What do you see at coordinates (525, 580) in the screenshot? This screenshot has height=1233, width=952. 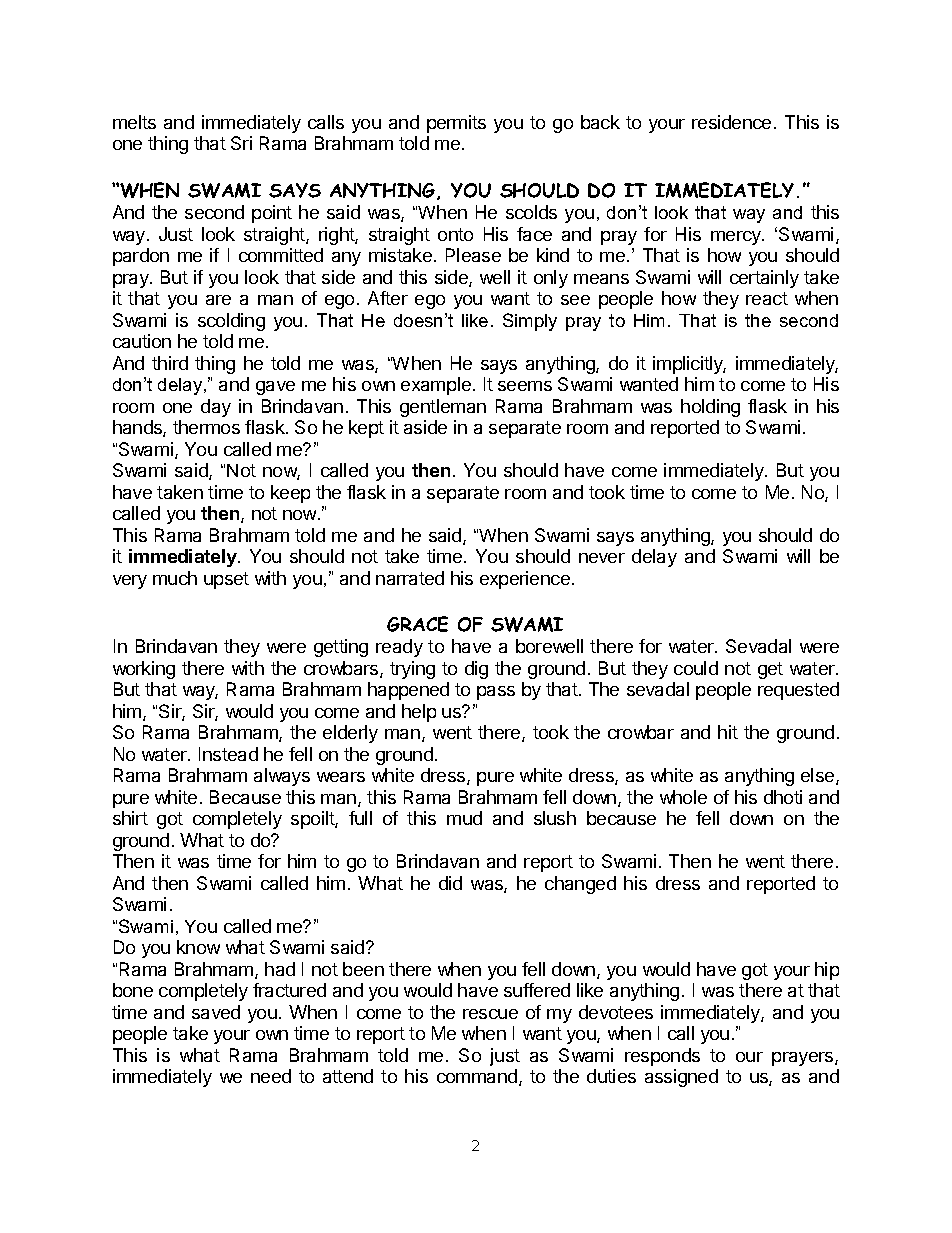 I see `experience` at bounding box center [525, 580].
